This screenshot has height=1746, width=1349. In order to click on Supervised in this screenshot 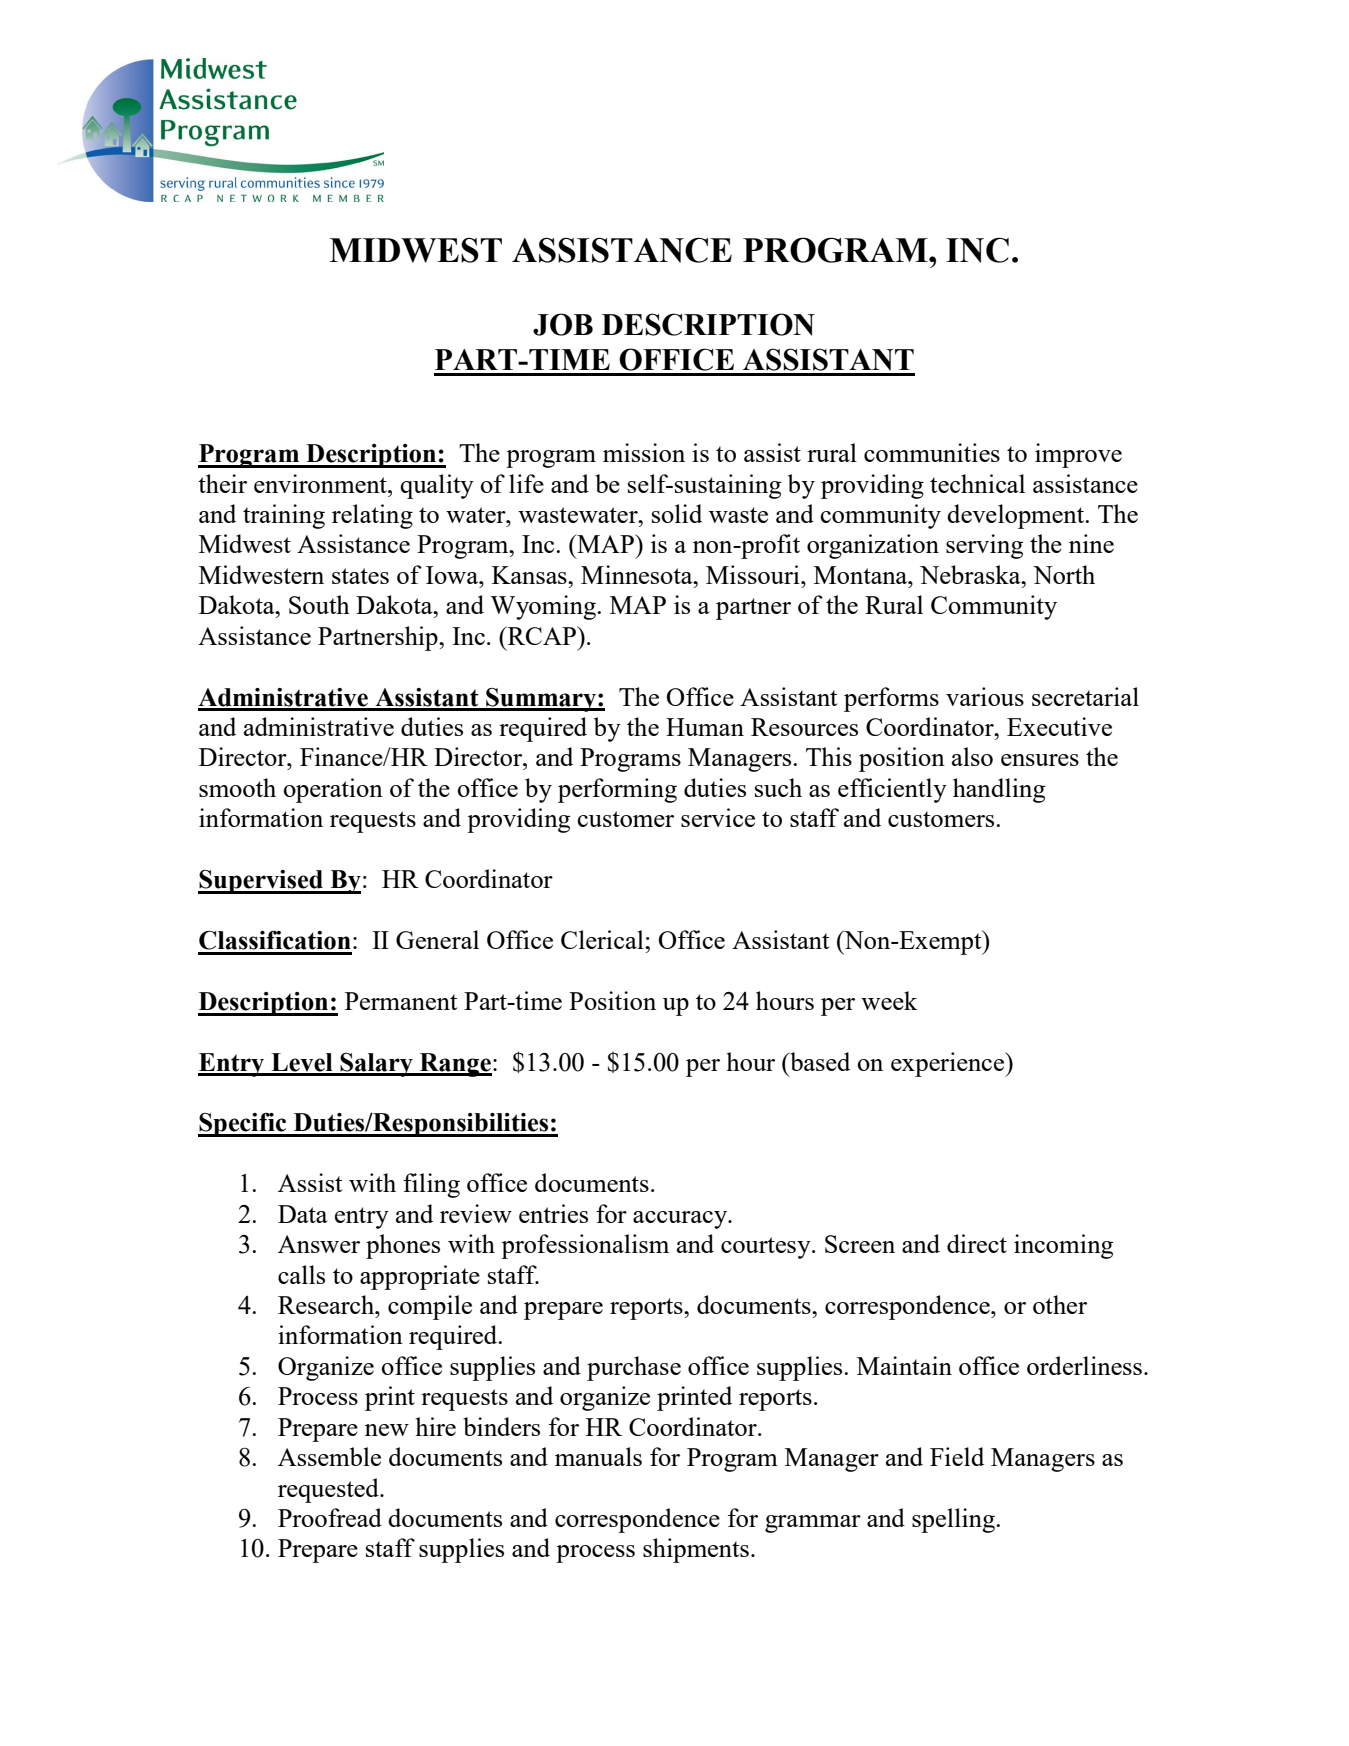, I will do `click(261, 882)`.
